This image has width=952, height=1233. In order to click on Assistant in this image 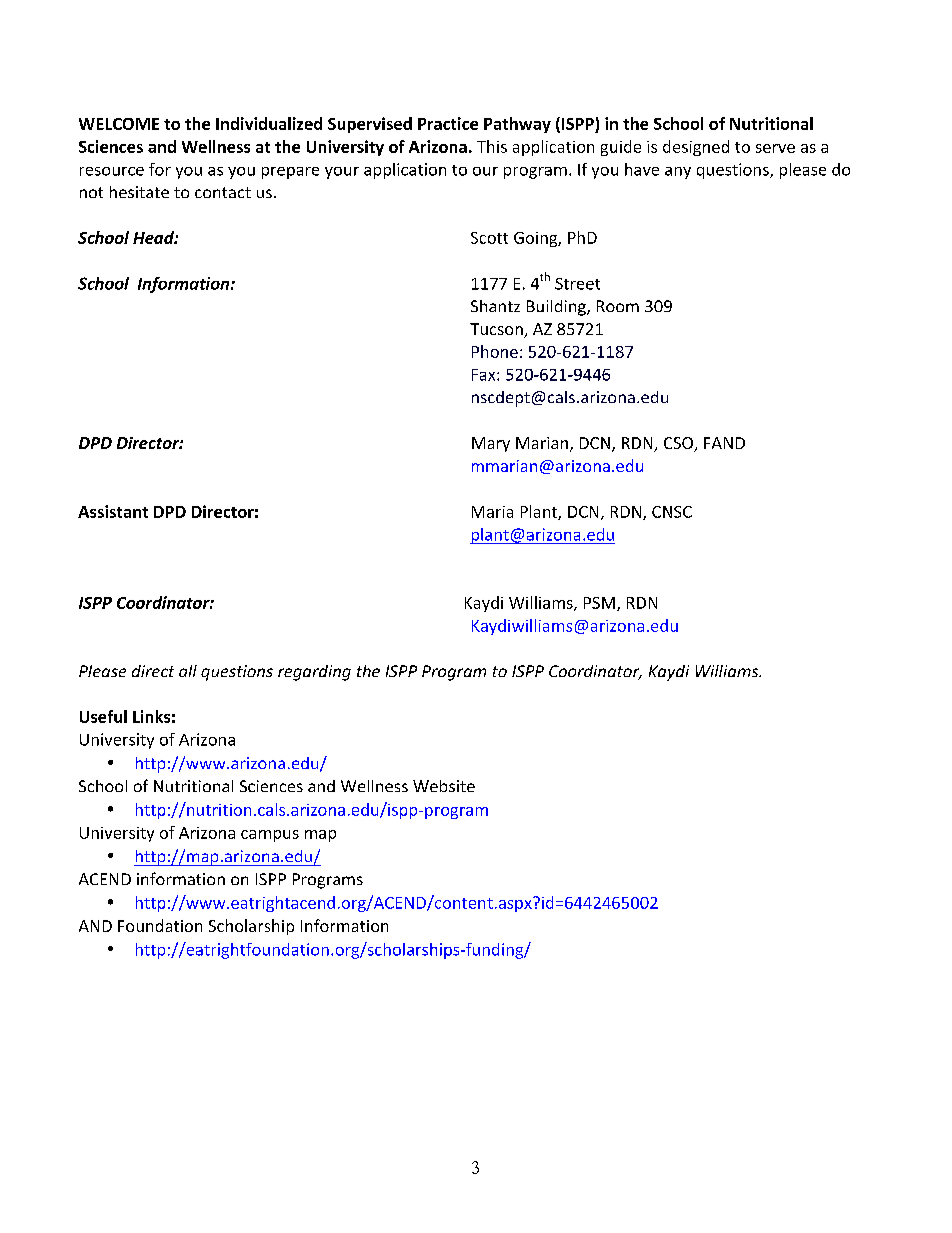, I will do `click(113, 511)`.
